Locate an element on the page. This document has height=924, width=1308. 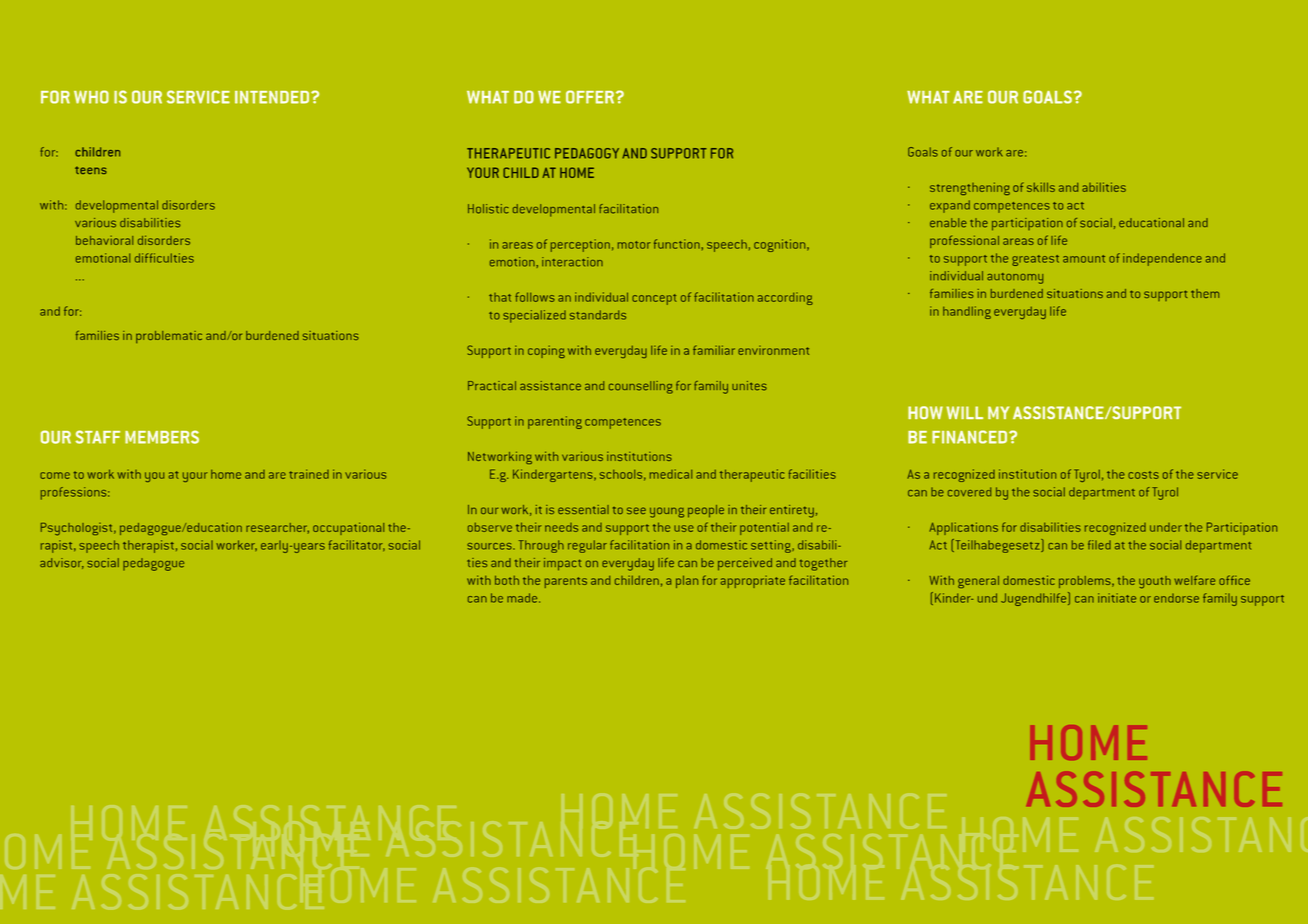
plan is located at coordinates (687, 581).
